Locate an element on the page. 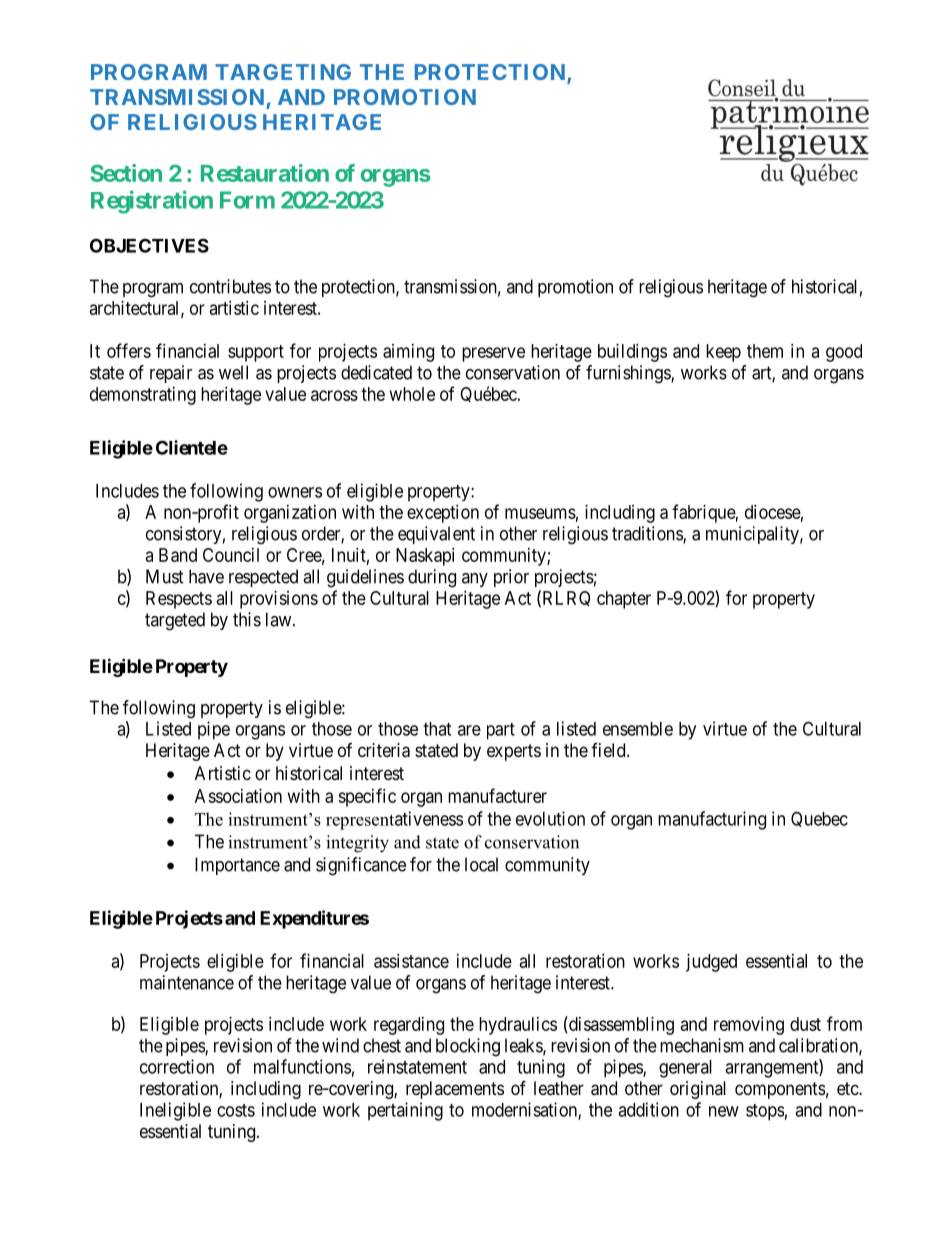 The image size is (952, 1233). ensemble is located at coordinates (638, 729).
